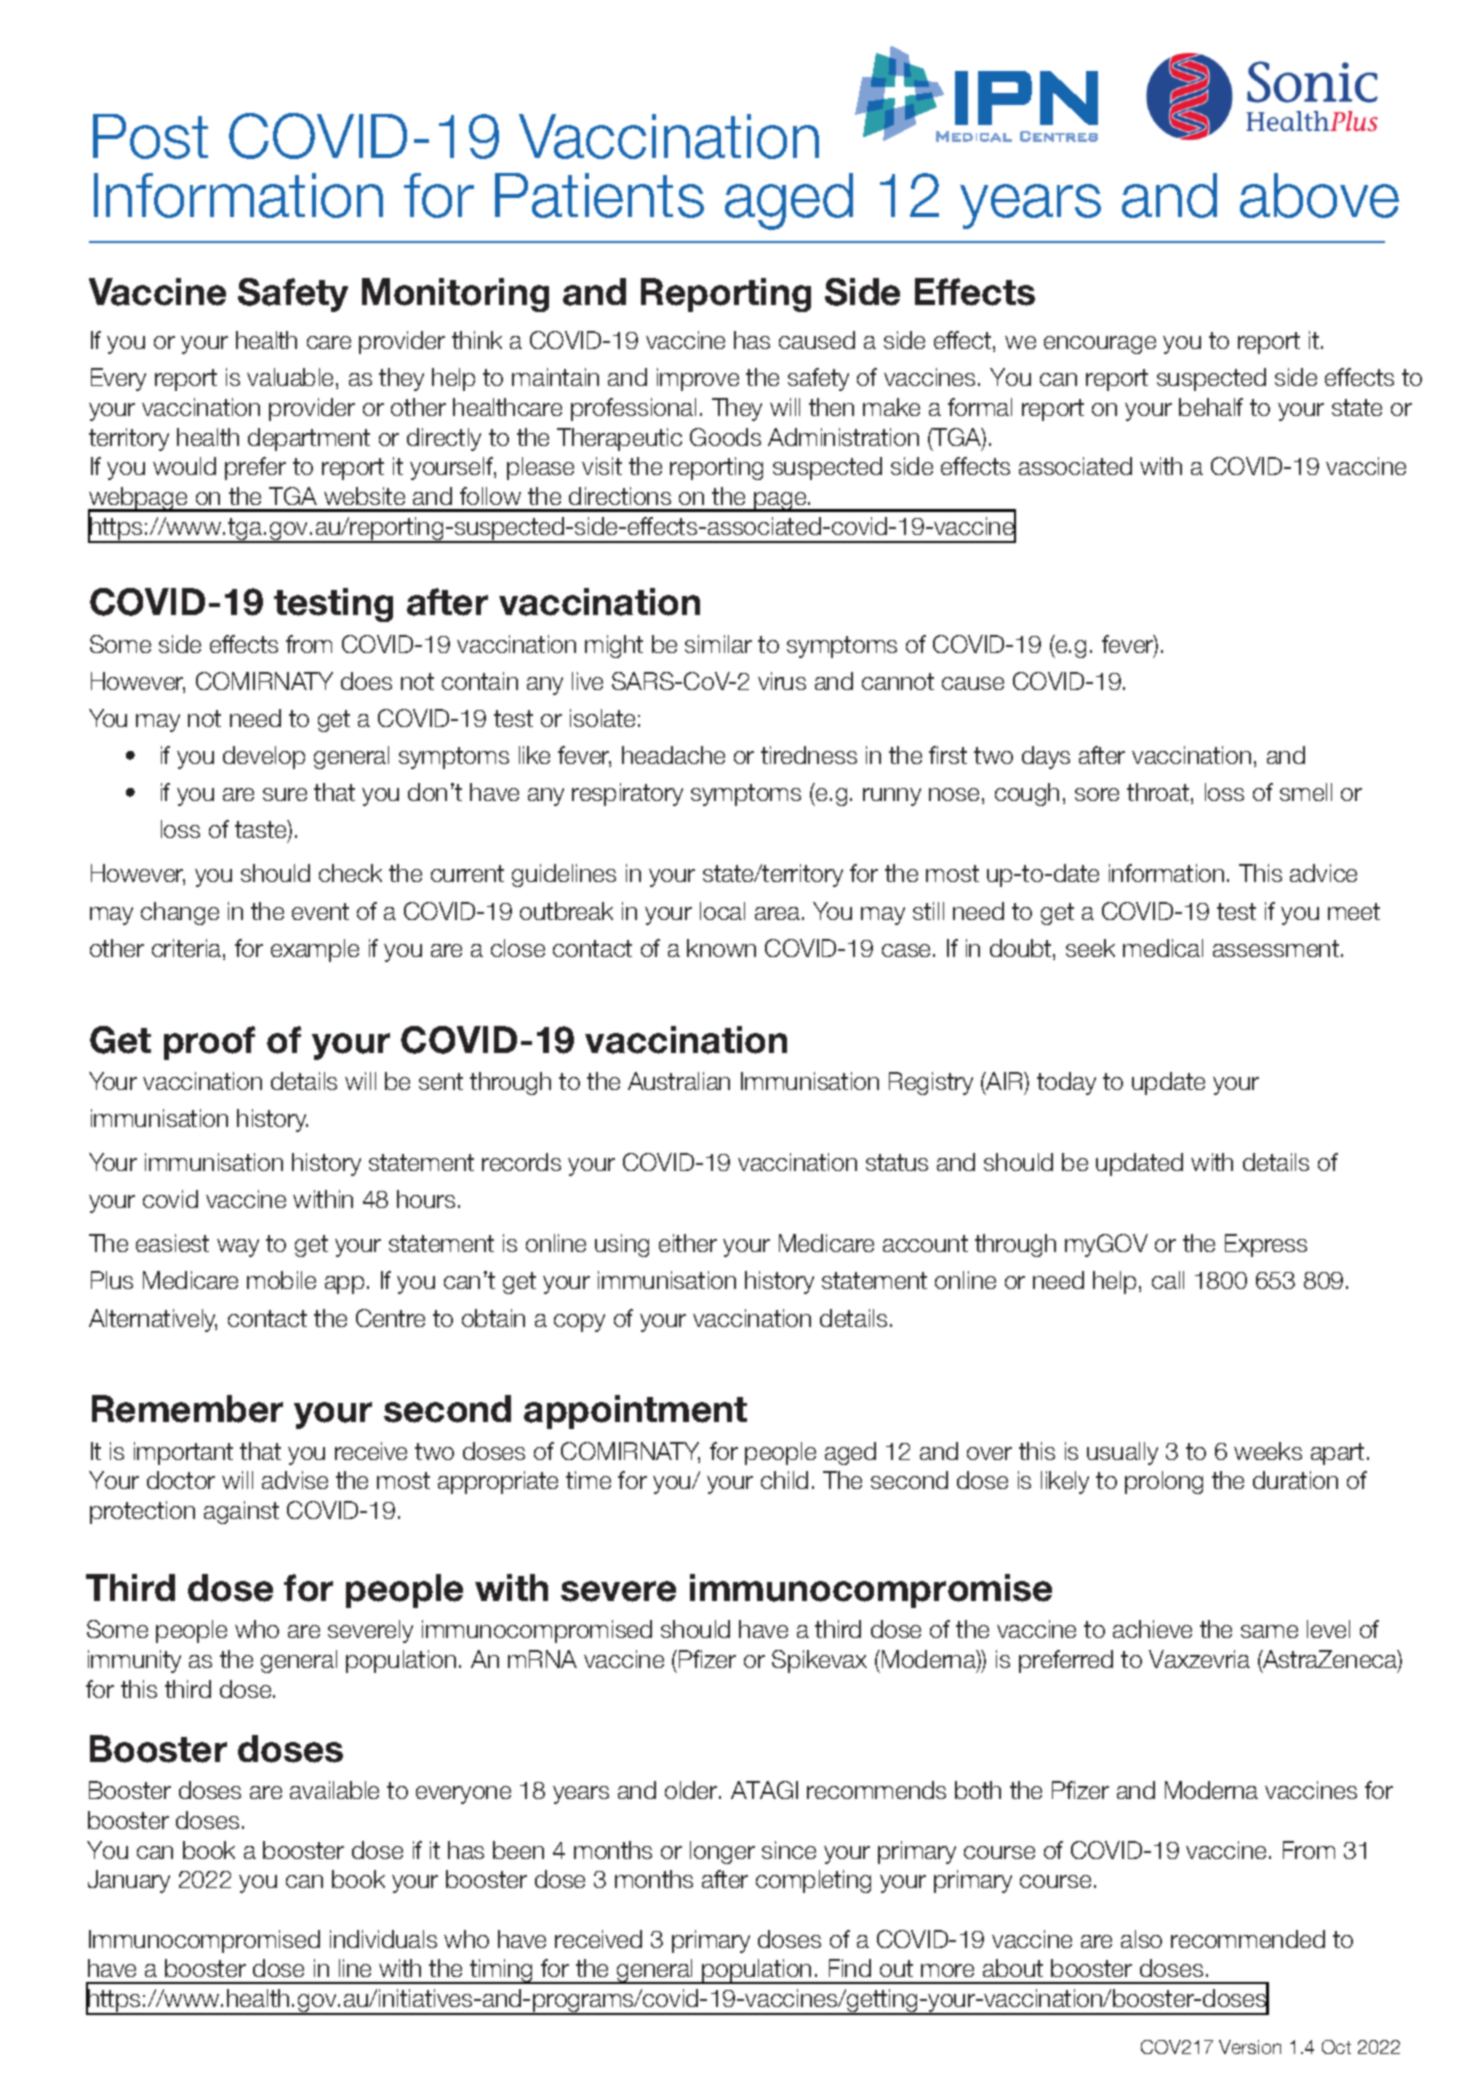 The height and width of the document is (2085, 1474). Describe the element at coordinates (1319, 195) in the document. I see `above` at that location.
